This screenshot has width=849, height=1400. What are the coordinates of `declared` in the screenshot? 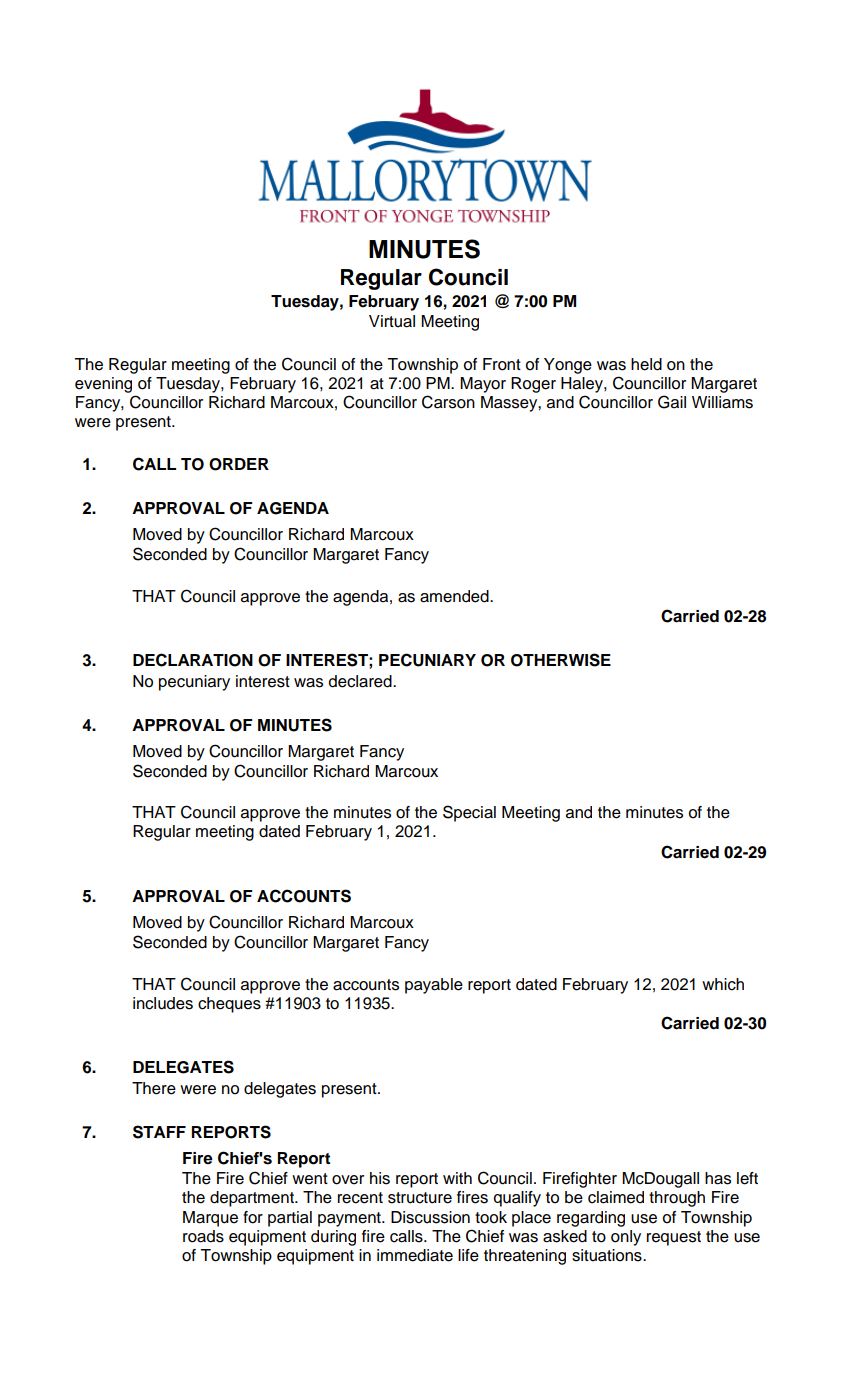 It's located at (361, 681).
